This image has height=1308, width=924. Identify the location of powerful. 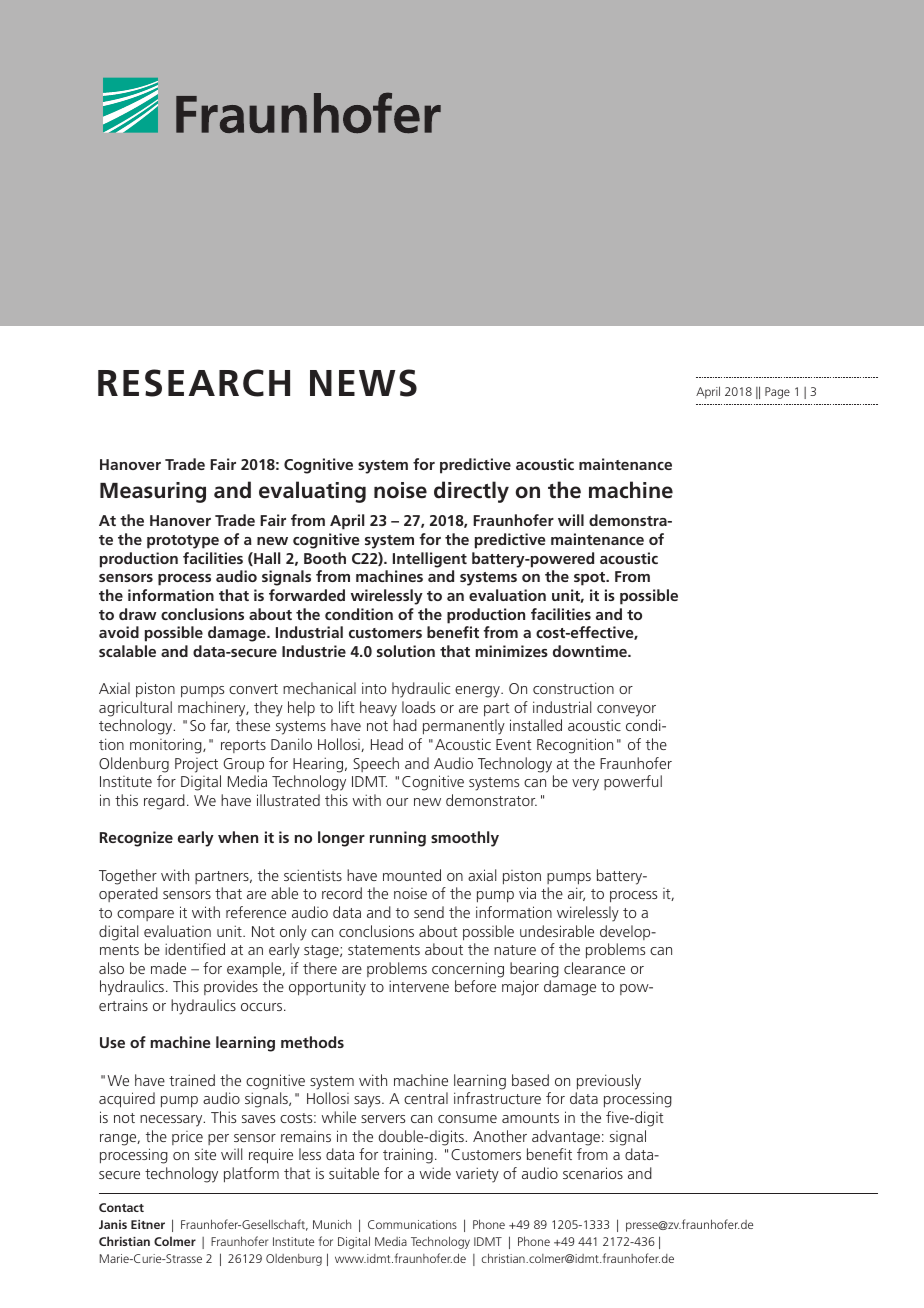
(633, 782).
